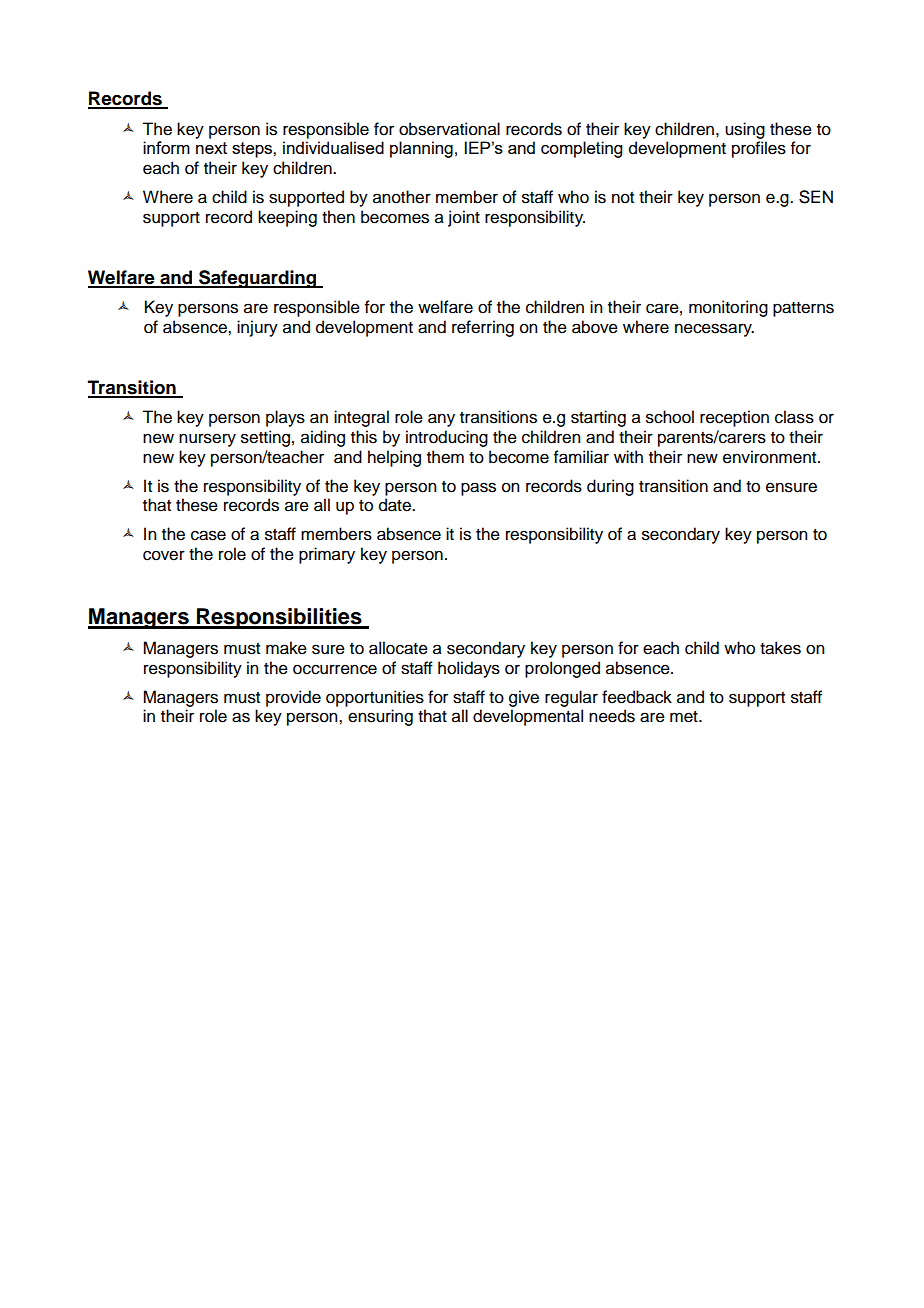  I want to click on injury, so click(257, 328).
